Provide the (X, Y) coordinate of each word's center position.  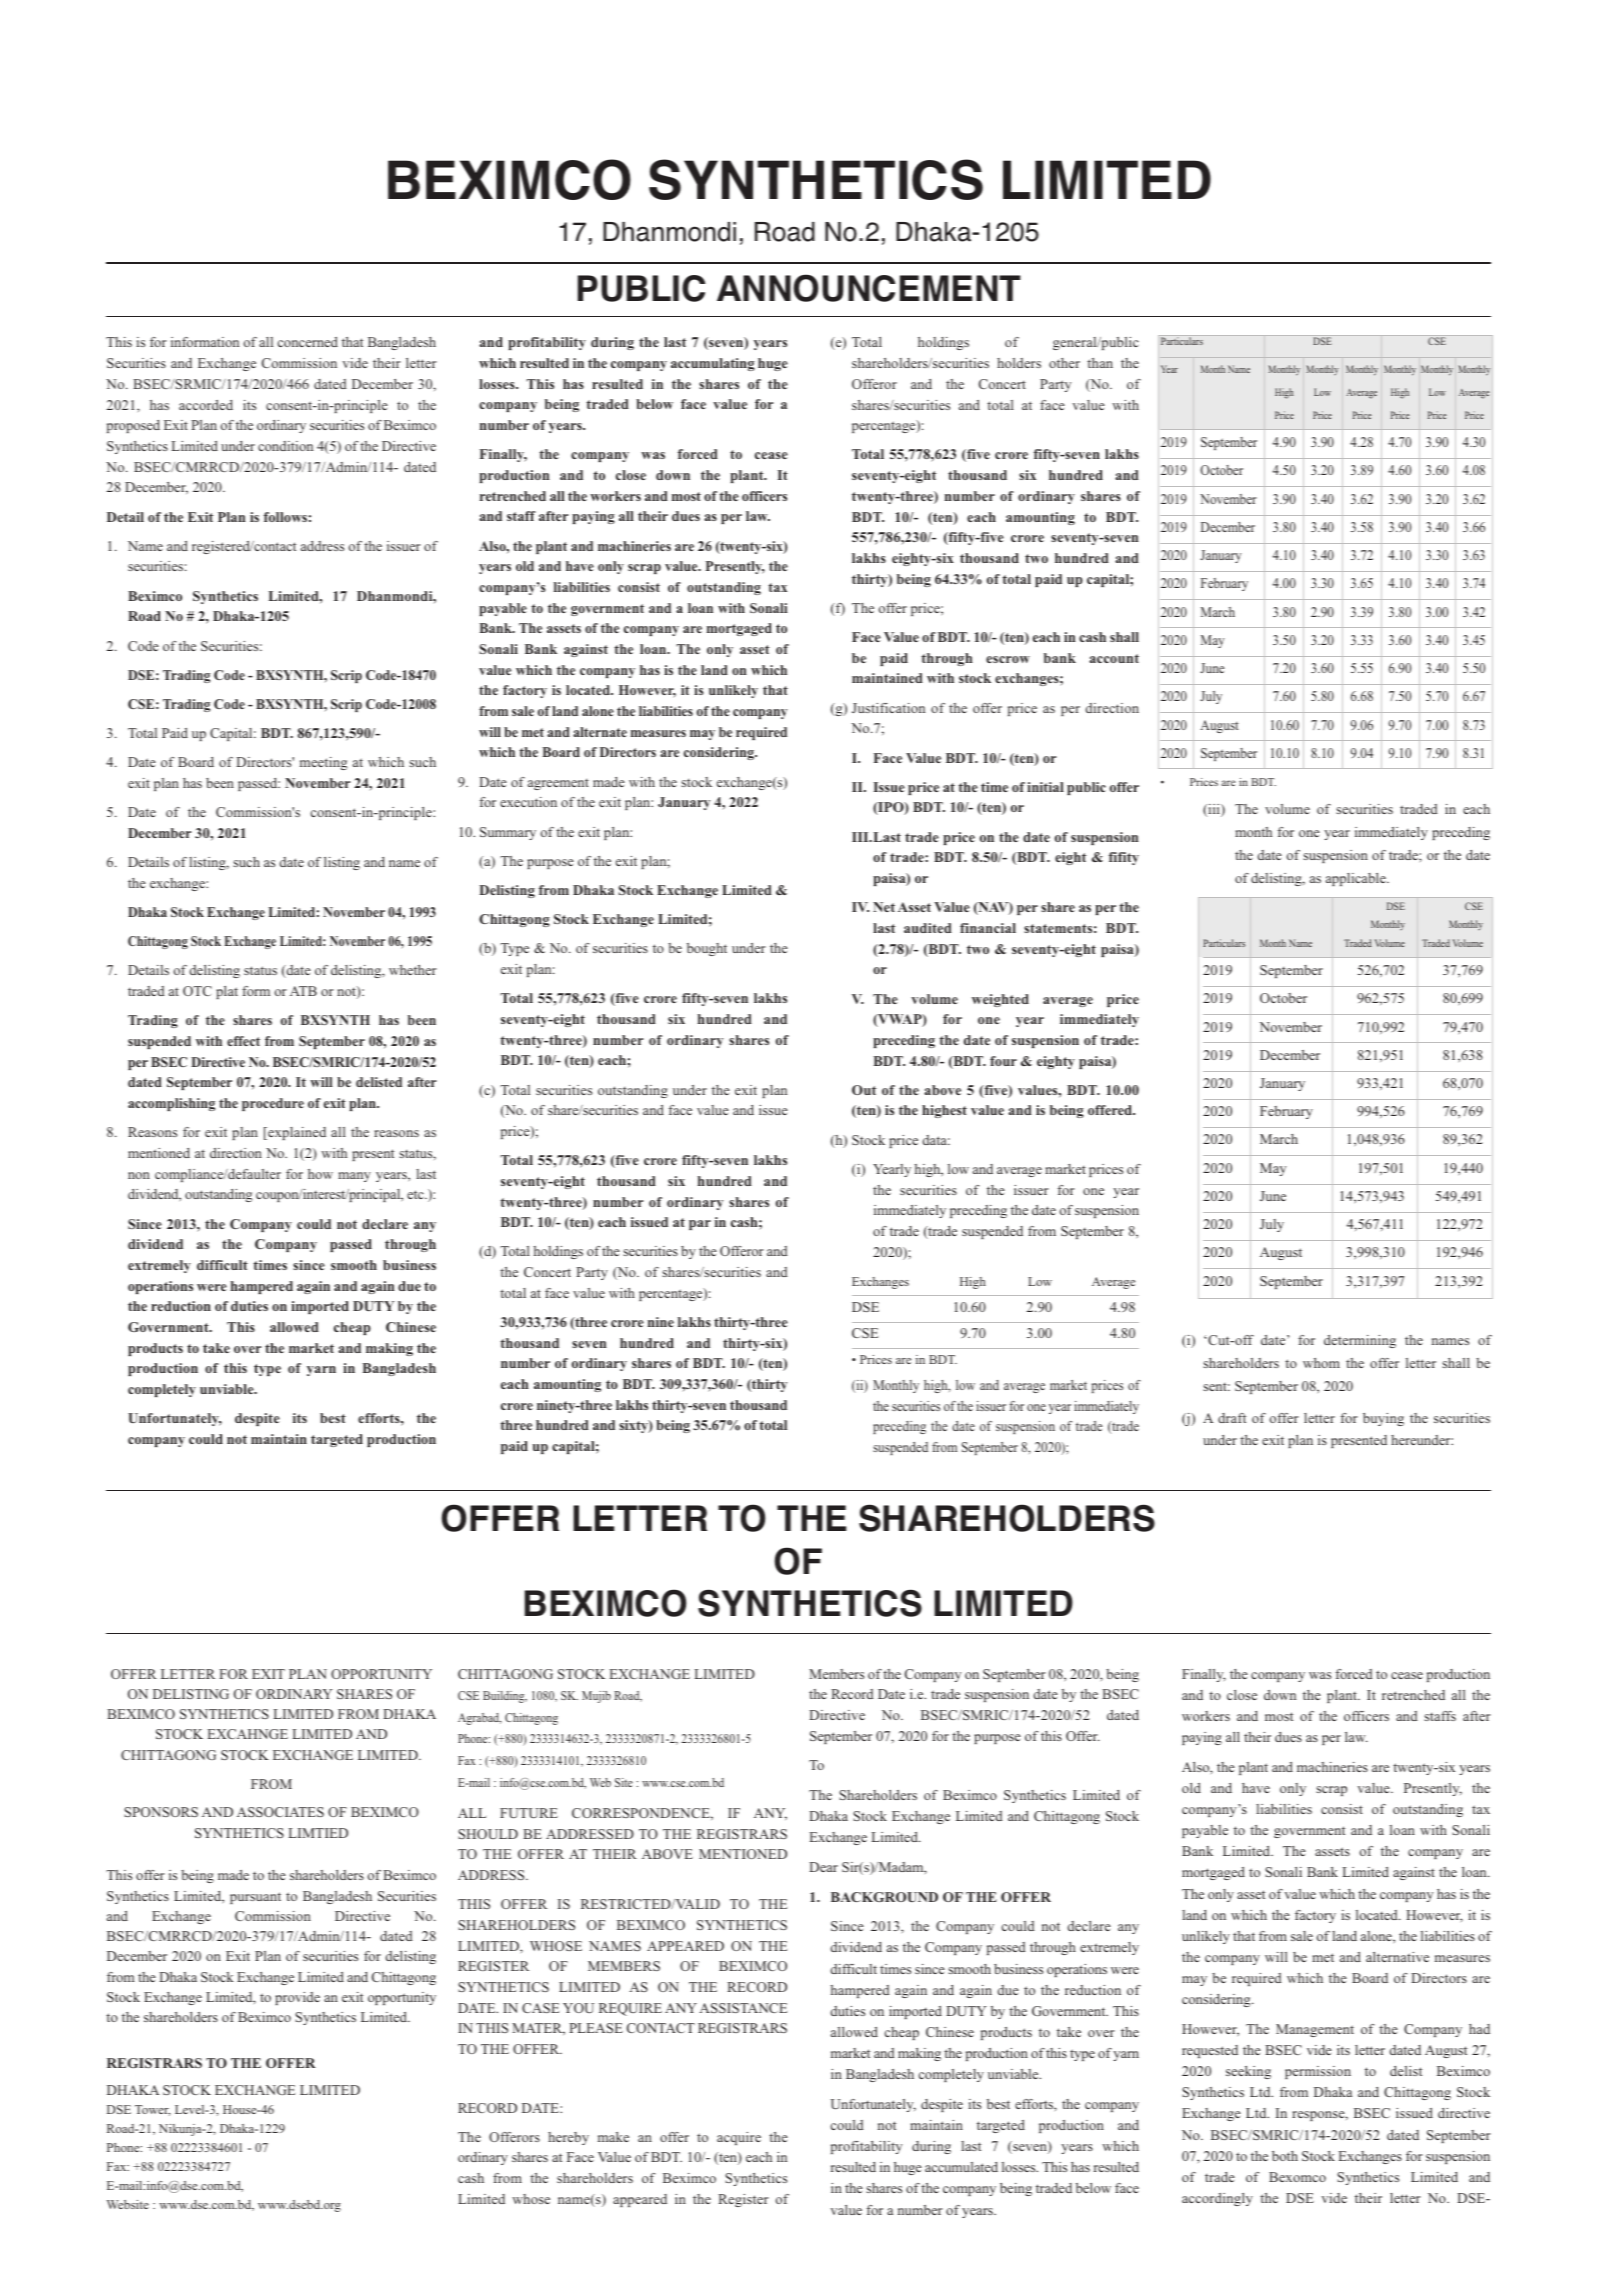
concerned (308, 342)
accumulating (713, 364)
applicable (1357, 879)
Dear (823, 1867)
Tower (153, 2110)
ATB (303, 991)
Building (505, 1697)
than (1100, 363)
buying (1383, 1419)
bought (707, 949)
